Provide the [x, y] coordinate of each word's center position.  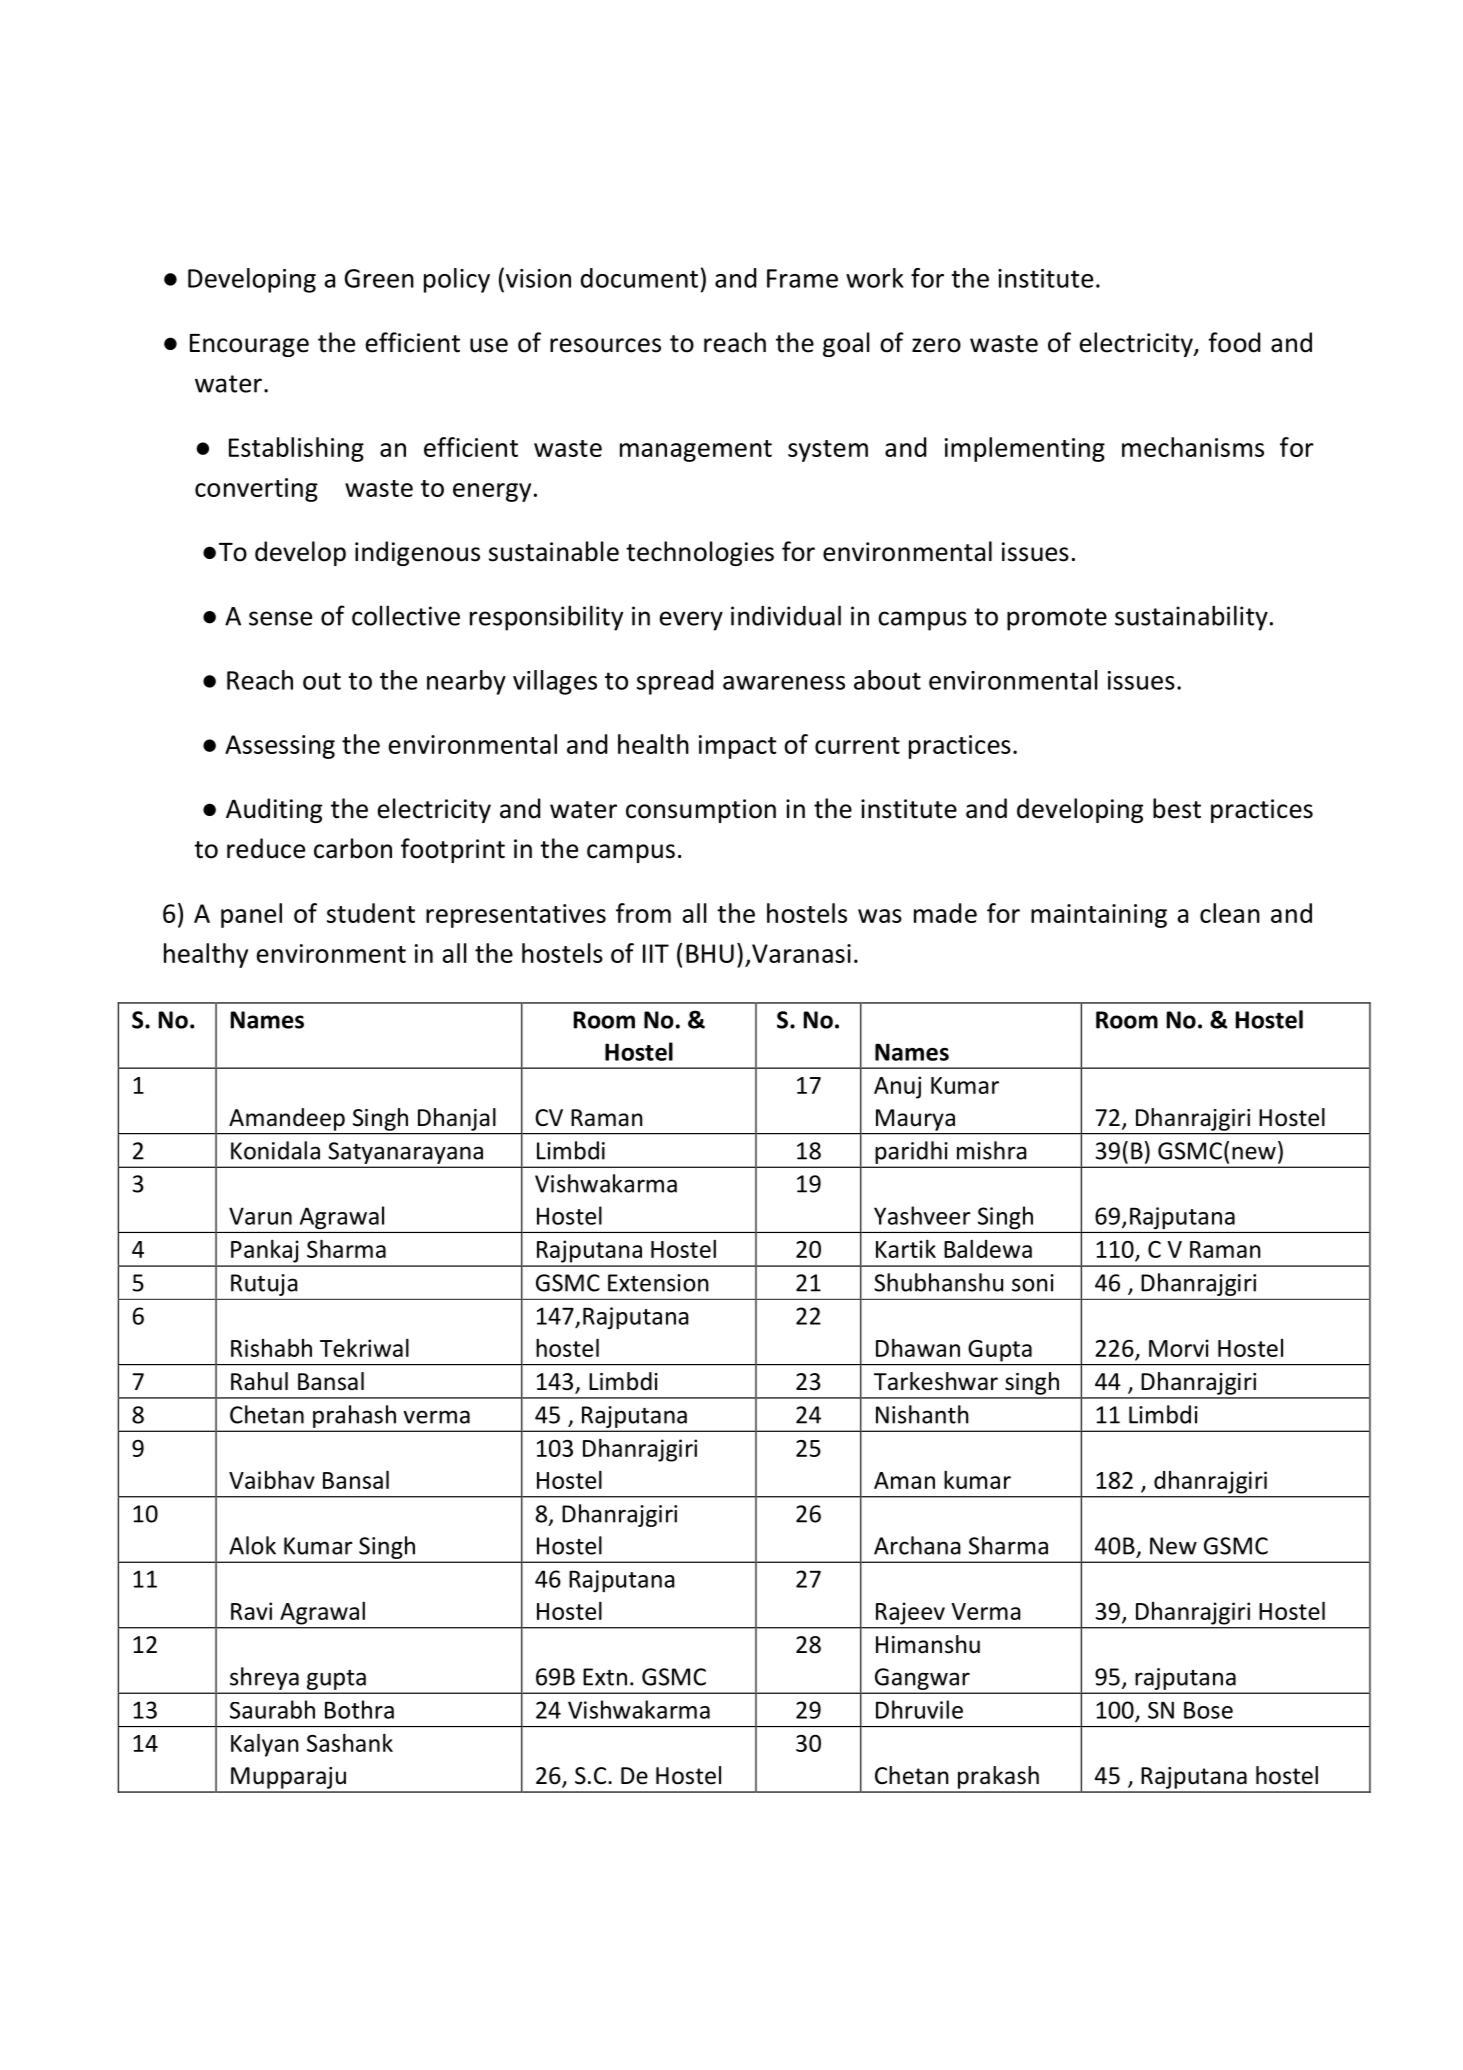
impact [737, 747]
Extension [658, 1283]
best [1177, 808]
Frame [802, 278]
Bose [1208, 1710]
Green [379, 278]
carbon [353, 848]
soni [1033, 1283]
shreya [264, 1678]
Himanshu [928, 1644]
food [1234, 342]
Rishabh [271, 1347]
